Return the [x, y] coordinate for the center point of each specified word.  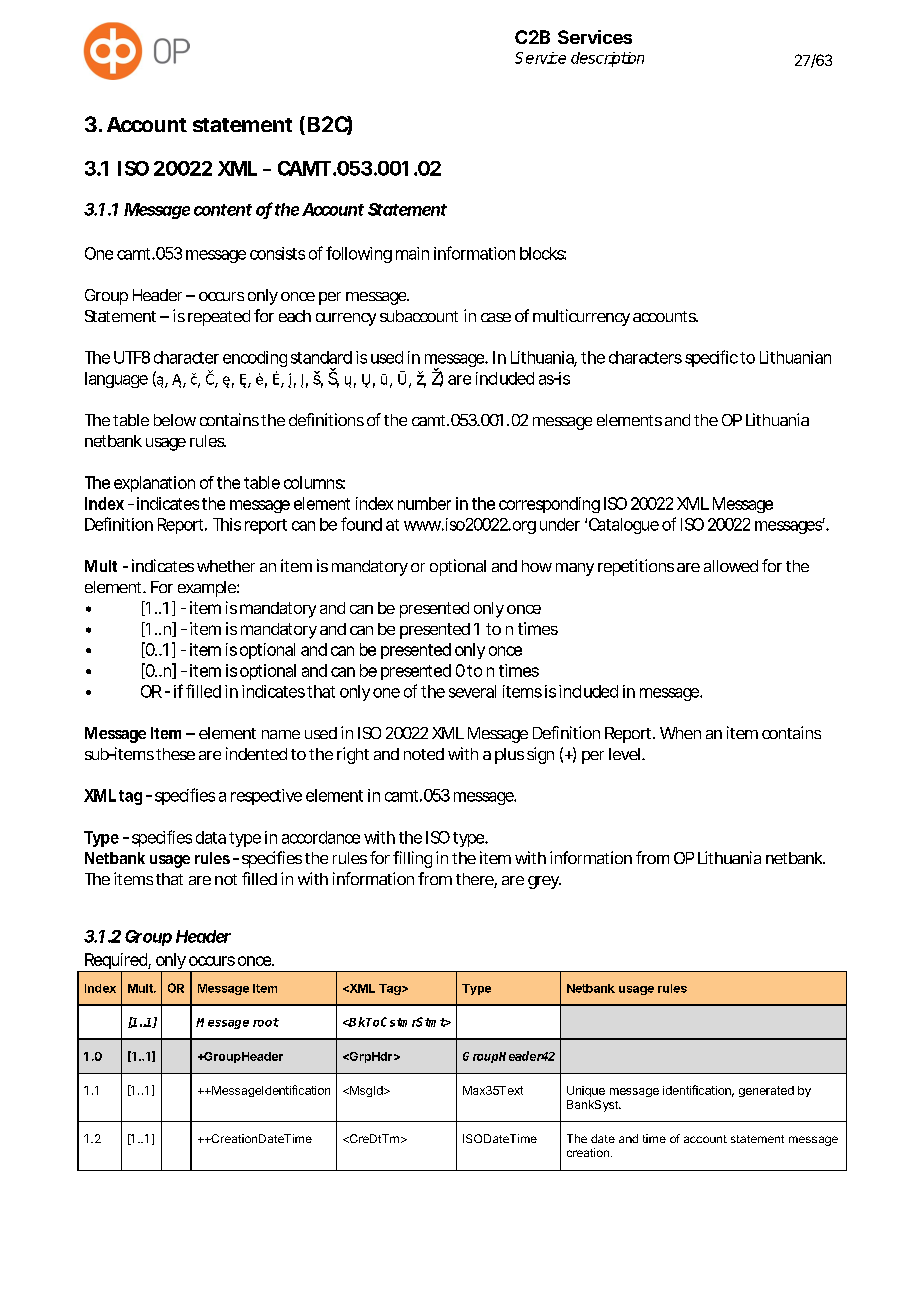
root [266, 1022]
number [424, 503]
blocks [543, 253]
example [208, 589]
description [607, 59]
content [223, 210]
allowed [731, 566]
